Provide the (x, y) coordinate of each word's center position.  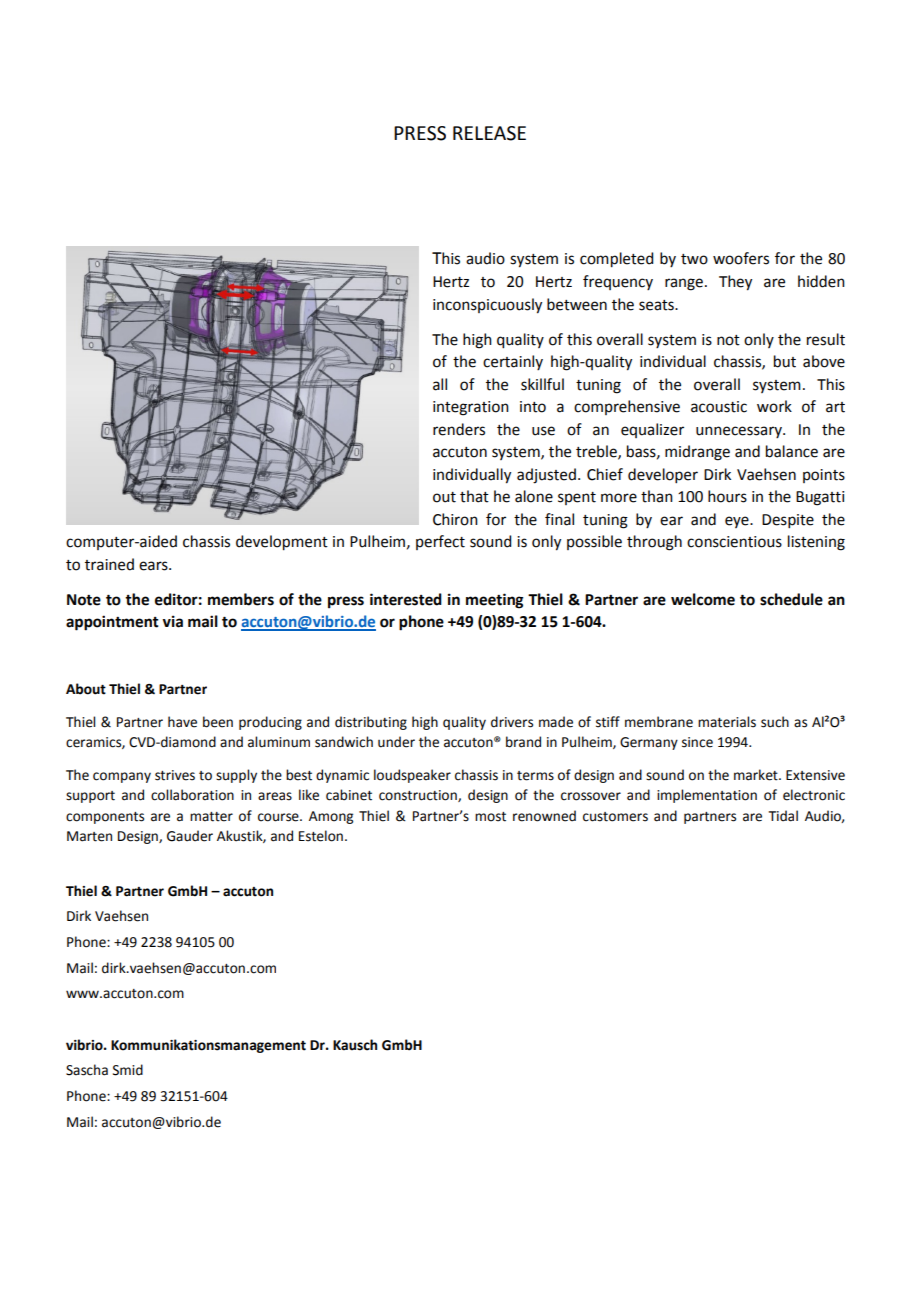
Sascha (87, 1070)
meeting (494, 601)
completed (616, 260)
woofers (741, 258)
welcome (703, 599)
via (172, 621)
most (490, 817)
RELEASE (489, 133)
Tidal (783, 816)
